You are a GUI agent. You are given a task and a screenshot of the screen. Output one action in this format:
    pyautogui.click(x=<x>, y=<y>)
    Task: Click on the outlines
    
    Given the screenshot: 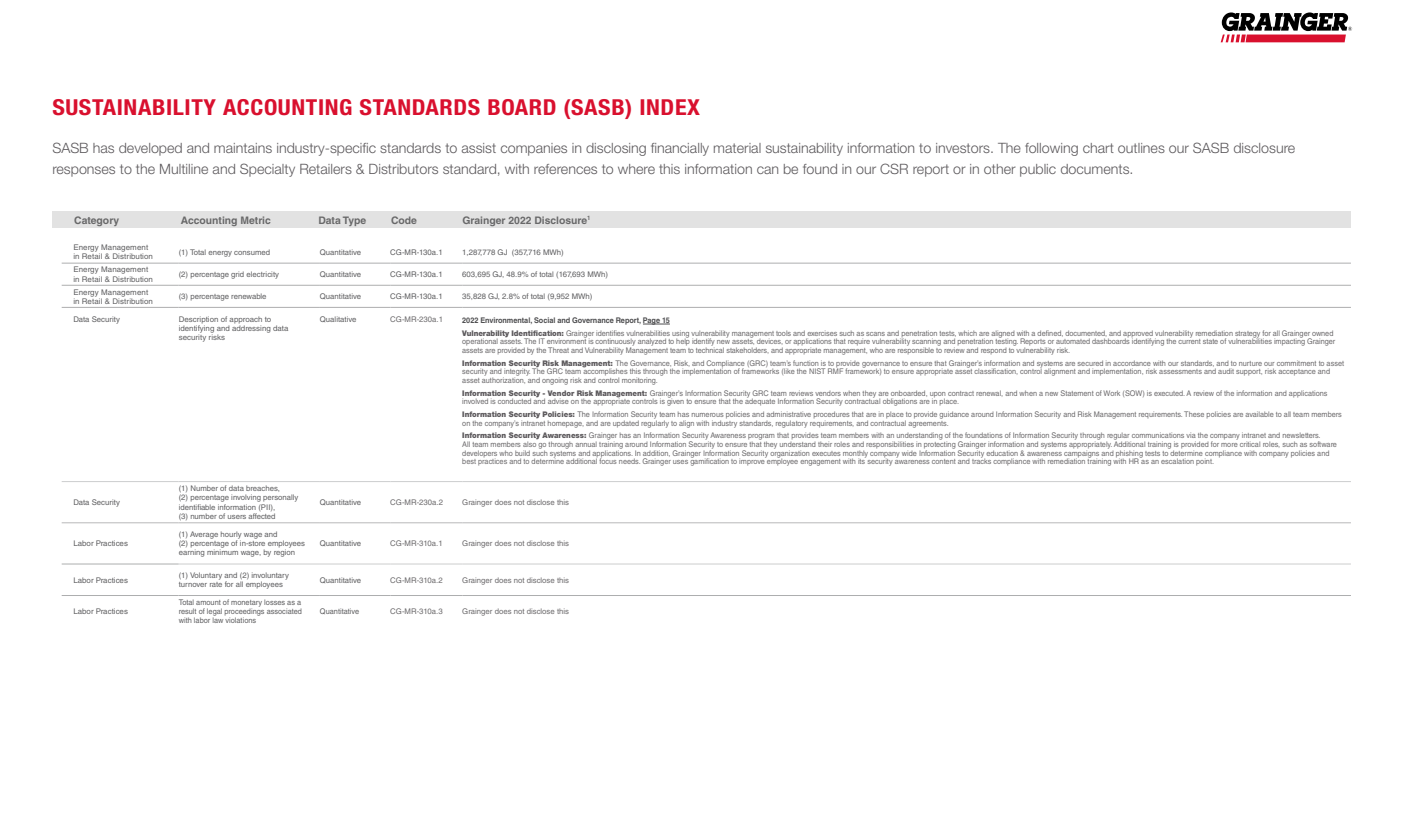 What is the action you would take?
    pyautogui.click(x=1141, y=148)
